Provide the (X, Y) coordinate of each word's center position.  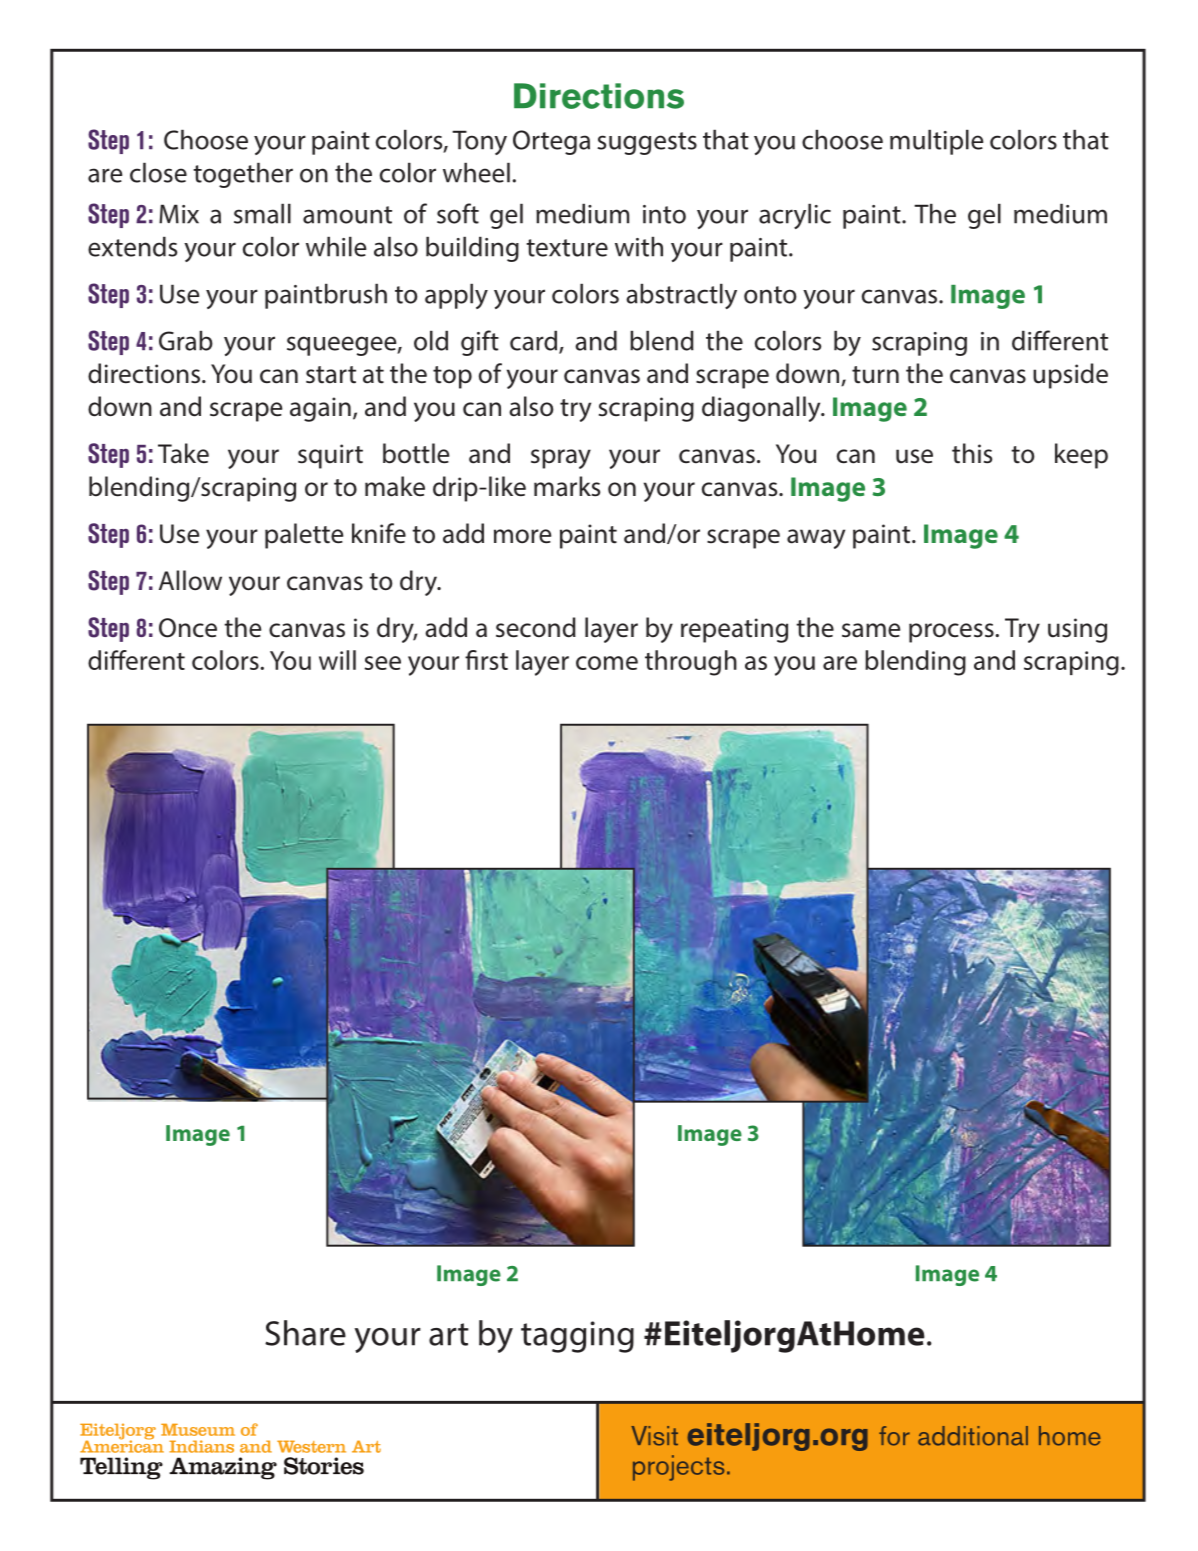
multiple (936, 142)
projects (678, 1468)
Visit (654, 1436)
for (894, 1436)
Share (305, 1333)
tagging (577, 1337)
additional (973, 1436)
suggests (647, 143)
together (243, 175)
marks (567, 486)
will (337, 660)
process (952, 633)
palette (304, 536)
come (607, 663)
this (972, 453)
